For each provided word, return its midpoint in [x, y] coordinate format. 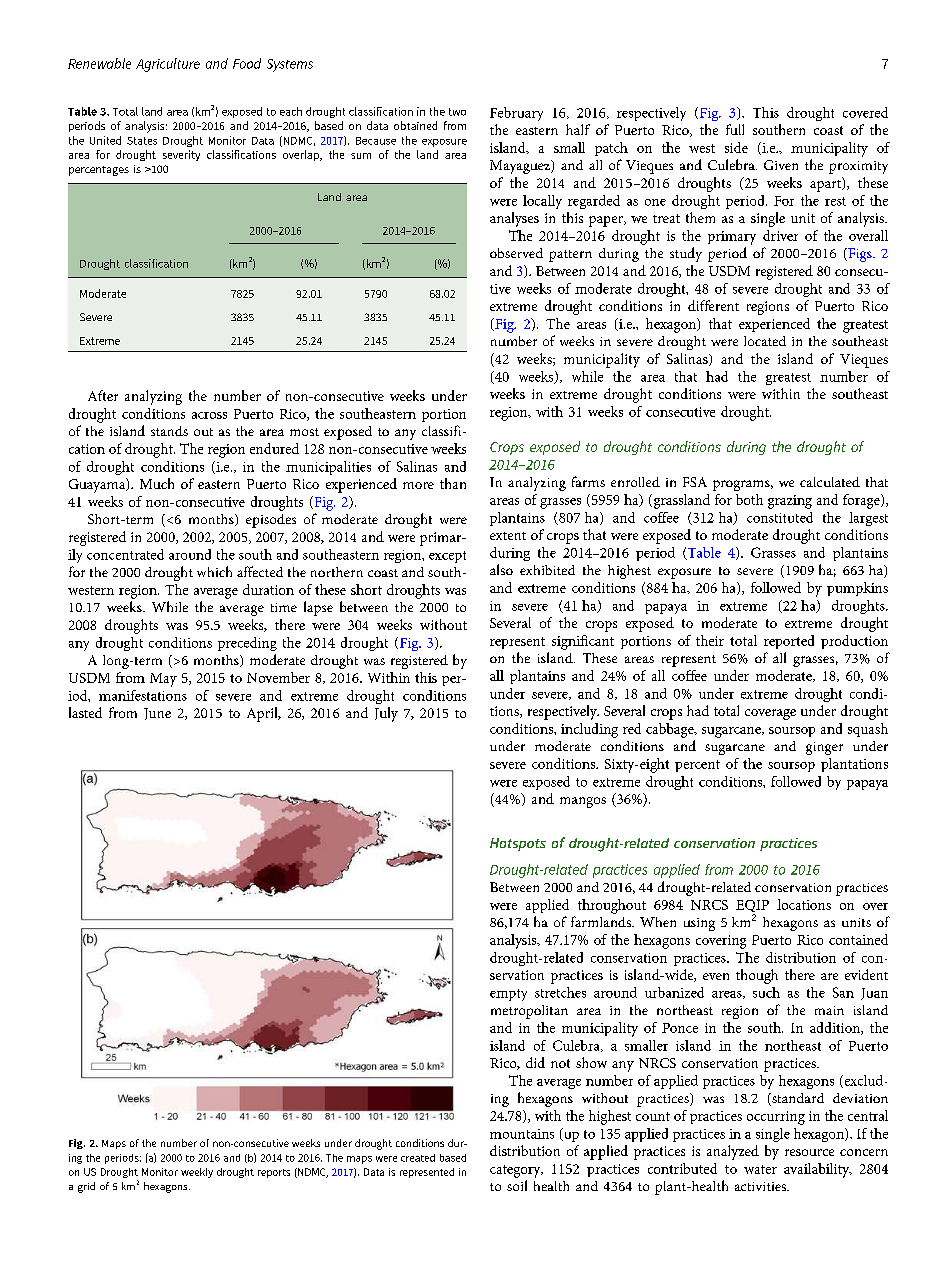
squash [868, 730]
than [453, 483]
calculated [830, 482]
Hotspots [518, 844]
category [516, 1171]
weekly [197, 1173]
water [760, 1169]
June [157, 714]
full [735, 129]
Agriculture [168, 65]
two [457, 112]
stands [169, 431]
